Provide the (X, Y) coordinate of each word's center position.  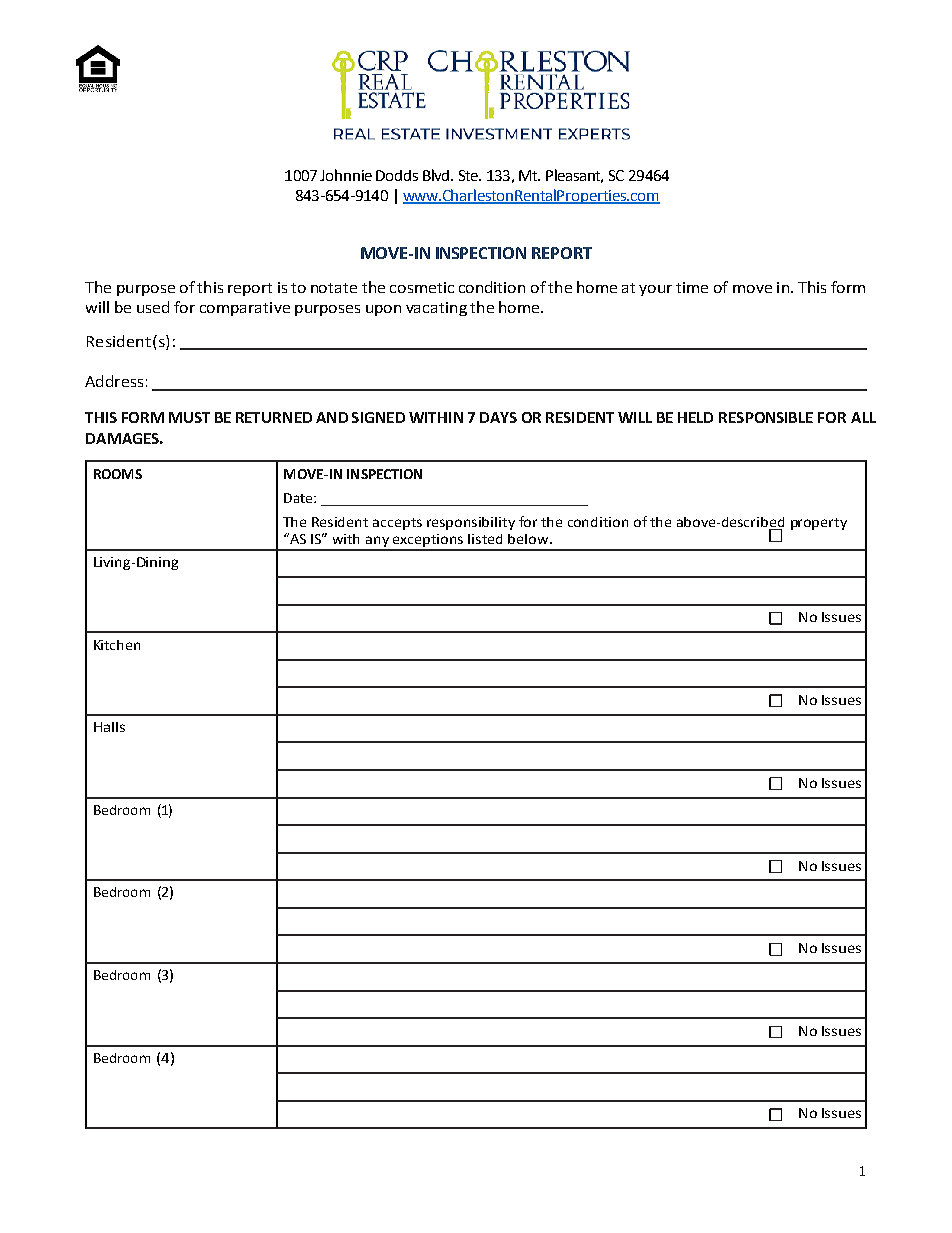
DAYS (498, 417)
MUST (189, 417)
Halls (109, 727)
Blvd (437, 175)
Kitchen (117, 645)
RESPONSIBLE (766, 417)
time (692, 287)
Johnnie (346, 175)
